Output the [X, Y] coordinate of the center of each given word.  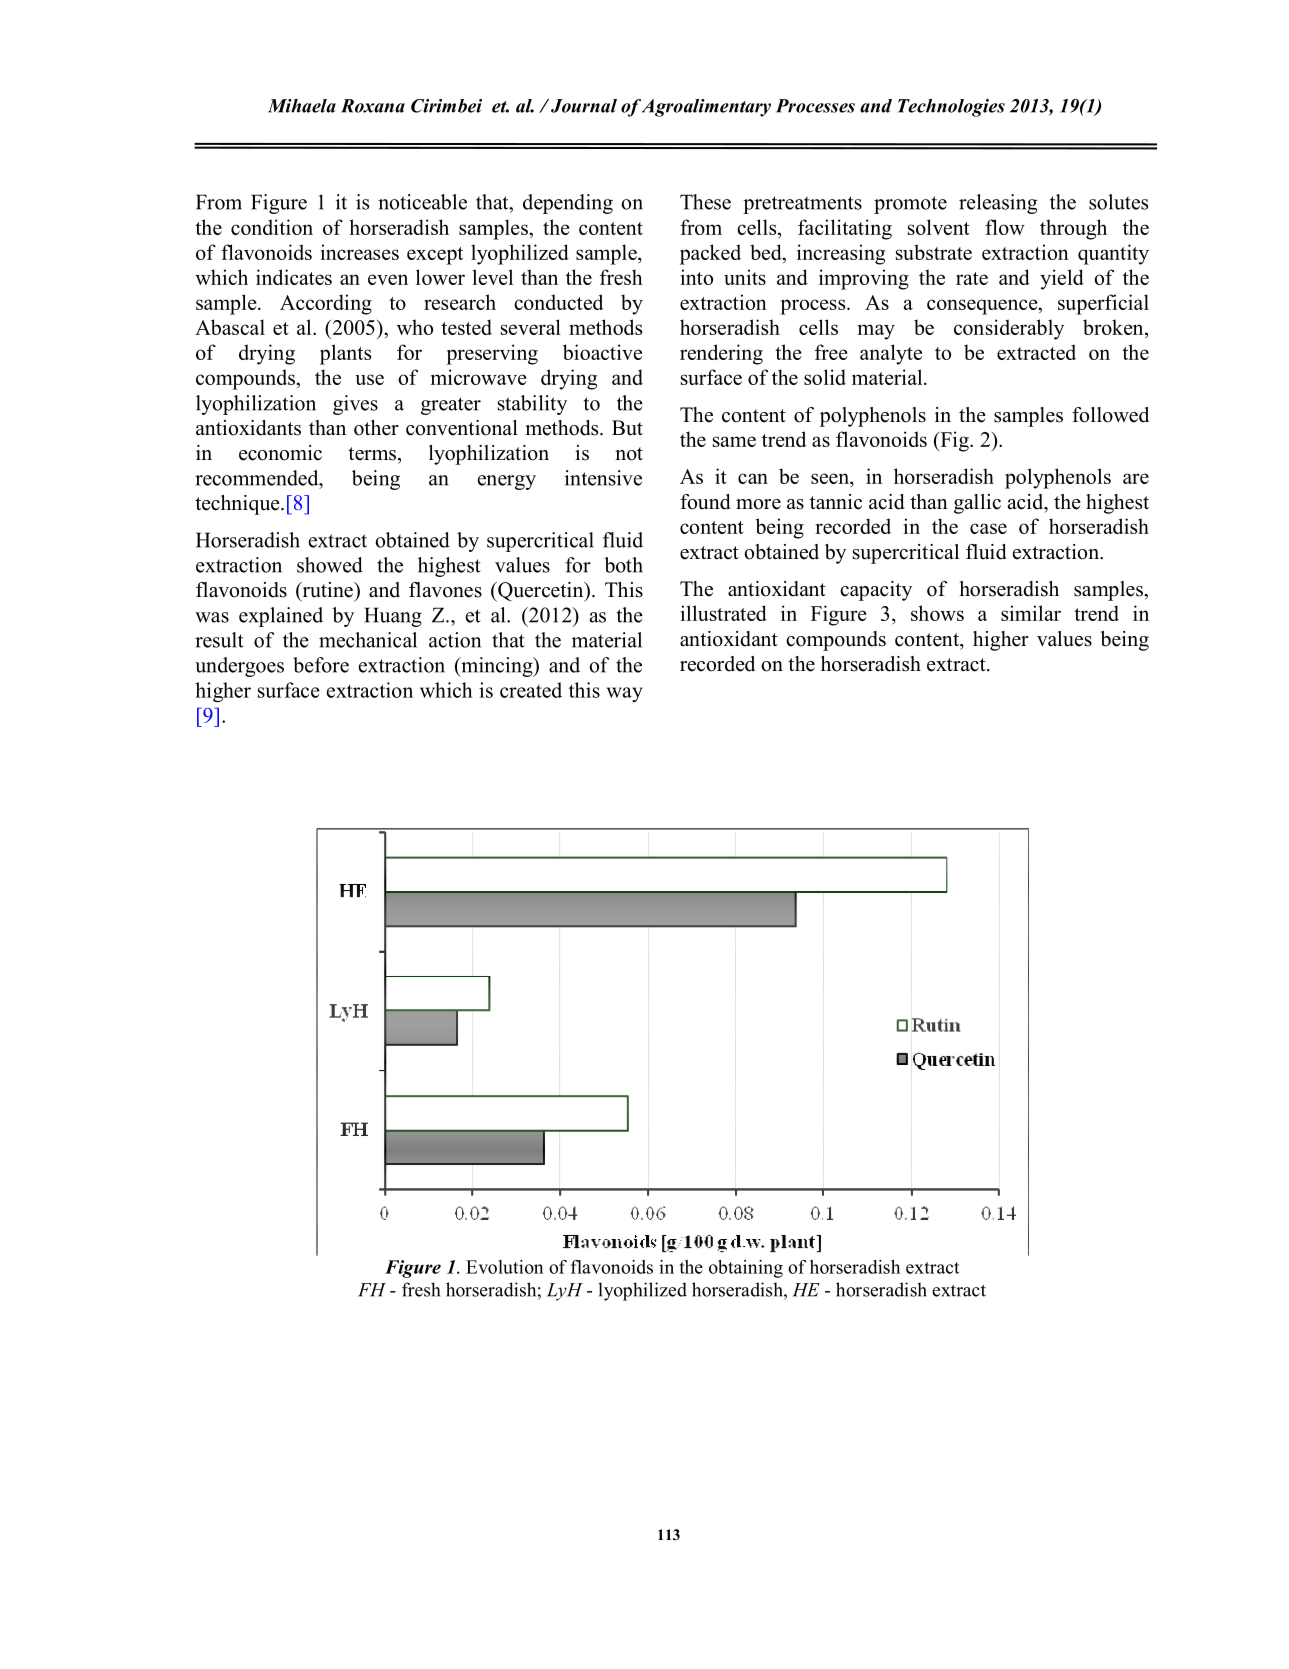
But [627, 428]
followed [1110, 415]
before [321, 665]
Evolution [504, 1267]
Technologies [951, 108]
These [705, 202]
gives [355, 405]
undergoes [239, 667]
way [625, 694]
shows [937, 613]
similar [1031, 613]
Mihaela [302, 106]
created [531, 690]
